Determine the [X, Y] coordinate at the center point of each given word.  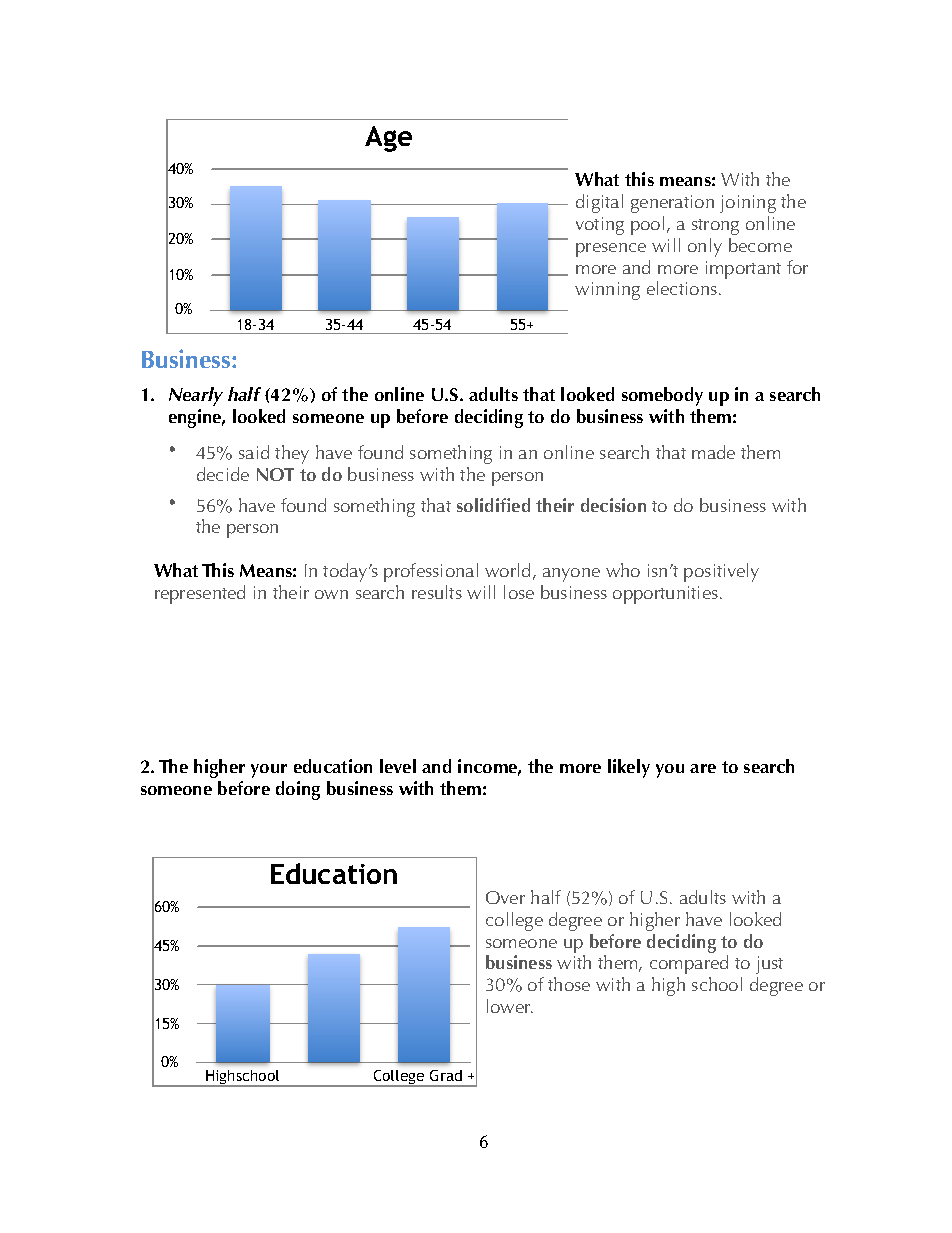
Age [388, 139]
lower [510, 1006]
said [254, 452]
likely [629, 768]
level [398, 766]
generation [672, 204]
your [269, 771]
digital [599, 203]
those [569, 984]
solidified [493, 505]
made [713, 452]
